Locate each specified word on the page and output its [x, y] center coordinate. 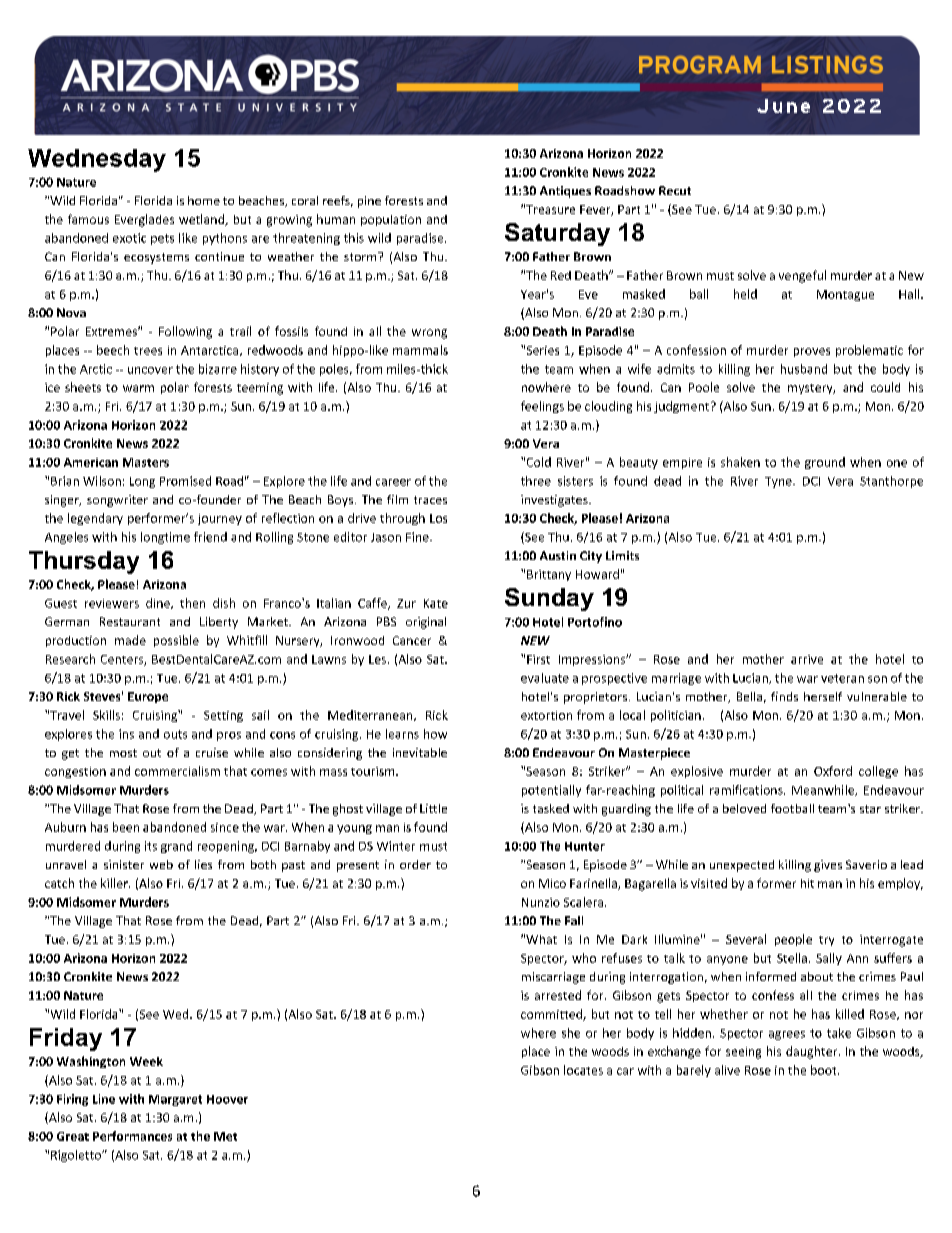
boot [825, 1070]
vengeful [802, 276]
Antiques [565, 192]
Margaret [175, 1100]
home [204, 200]
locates [583, 1070]
